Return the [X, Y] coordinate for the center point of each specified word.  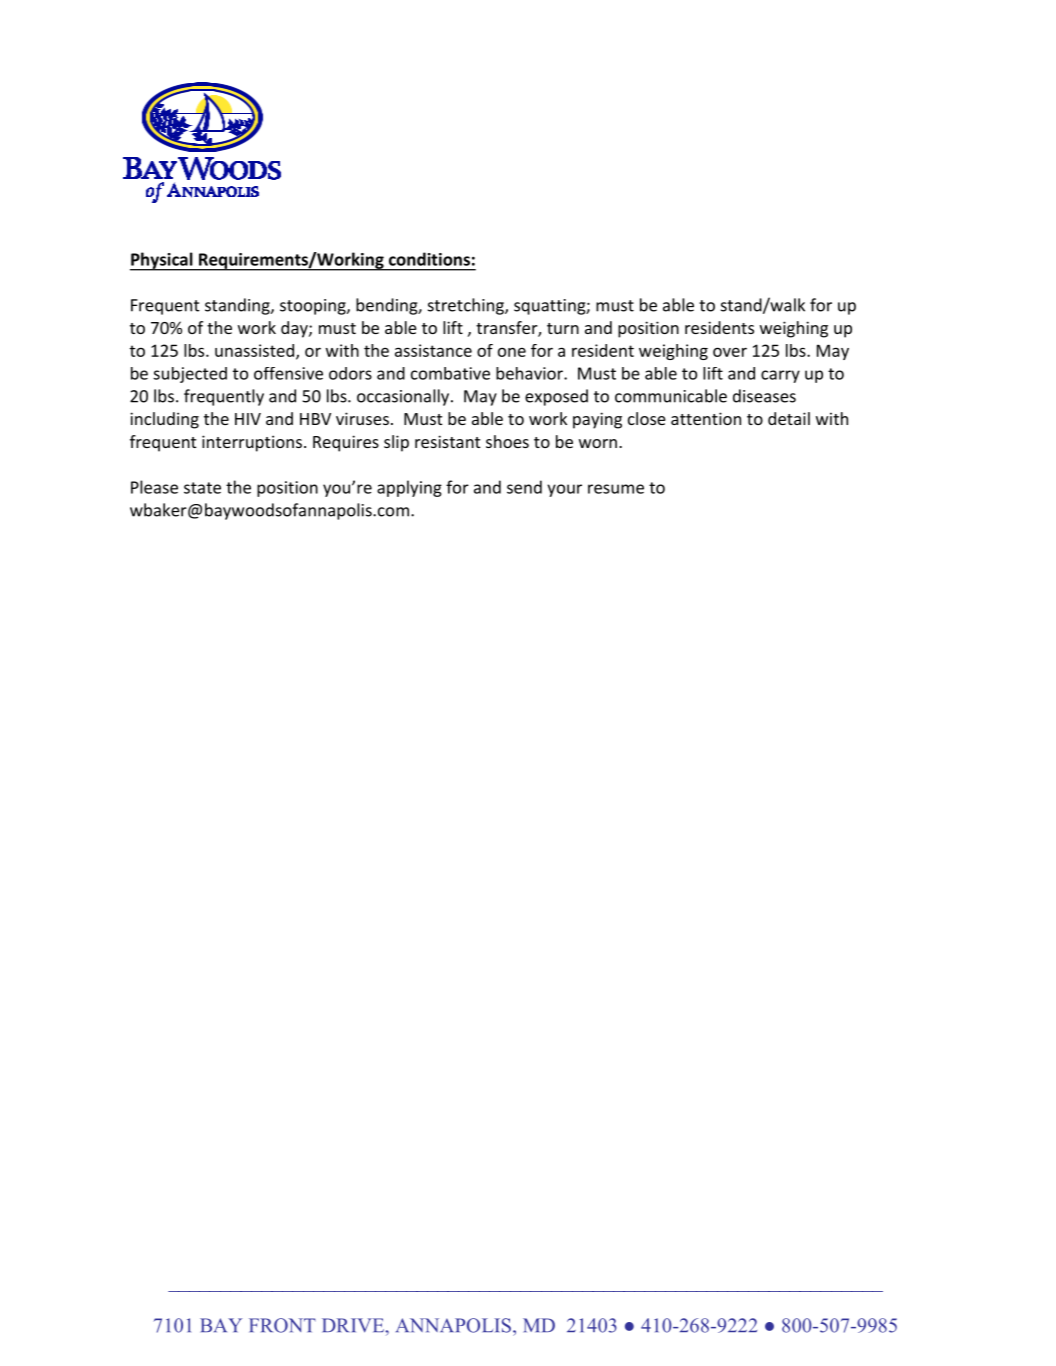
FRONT [282, 1325]
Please [154, 487]
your [564, 490]
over [730, 352]
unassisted [254, 350]
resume [616, 489]
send [524, 487]
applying [409, 488]
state [202, 488]
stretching [467, 306]
